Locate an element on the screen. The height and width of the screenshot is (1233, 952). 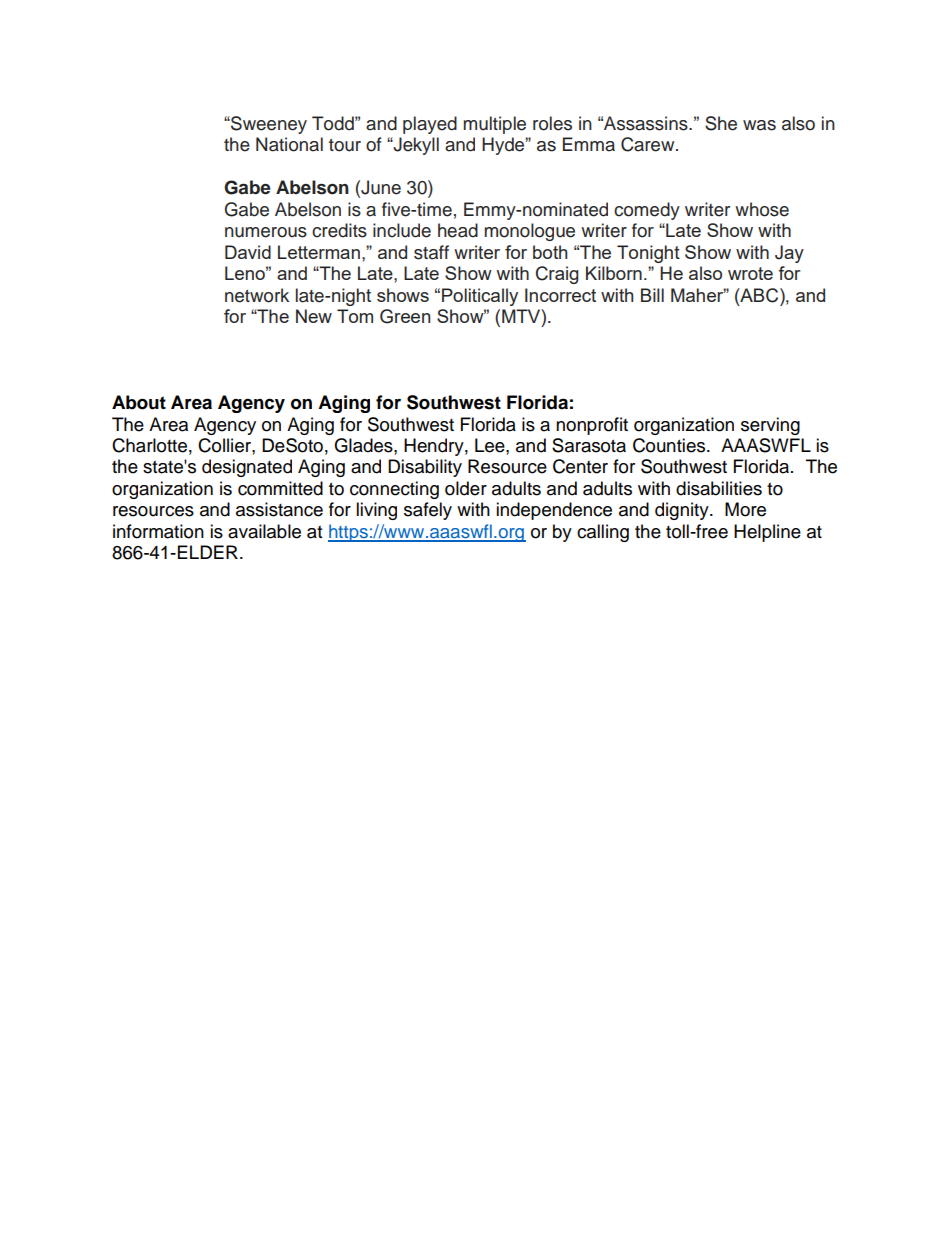
whose is located at coordinates (762, 209).
